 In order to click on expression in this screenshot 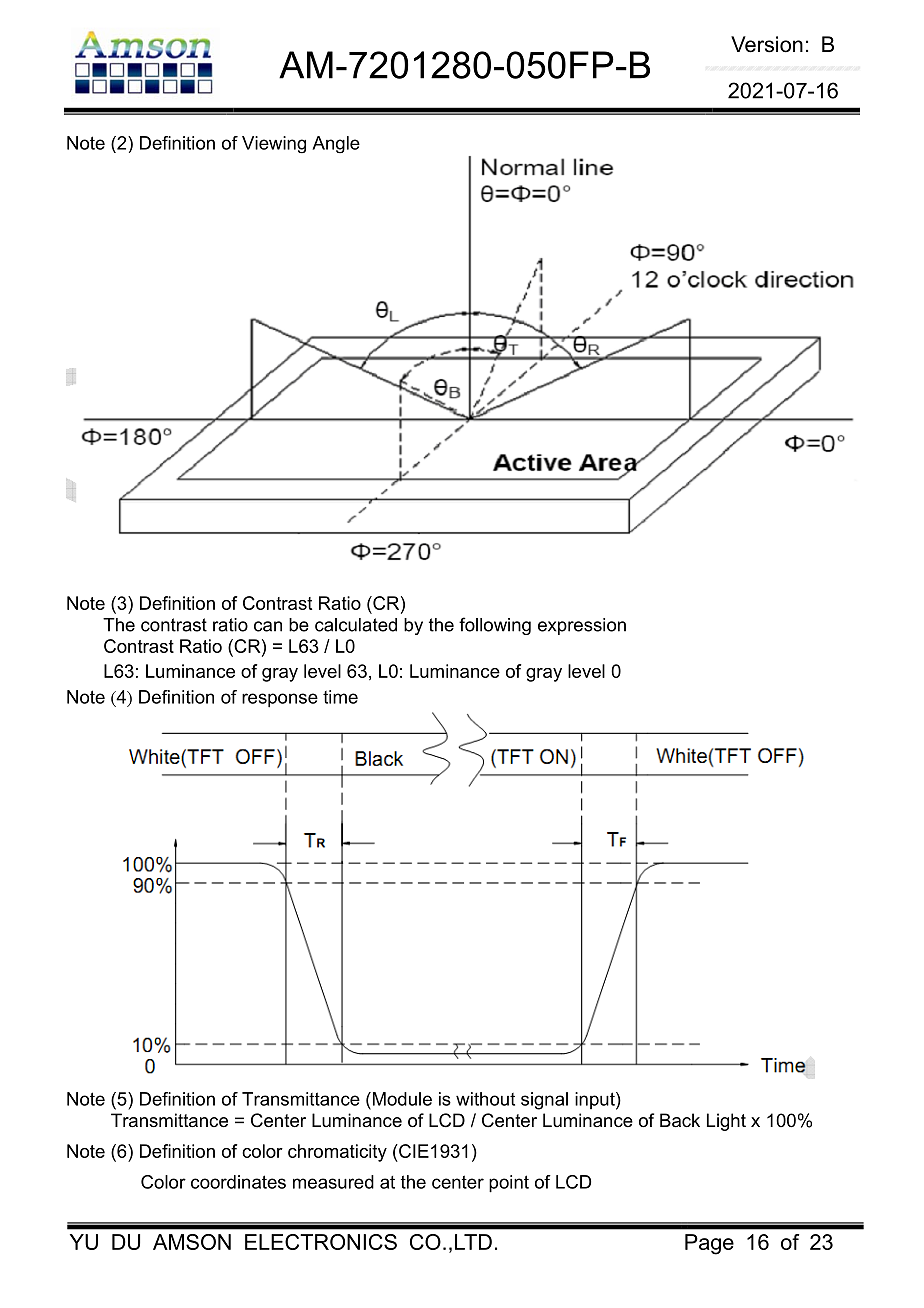, I will do `click(582, 626)`.
